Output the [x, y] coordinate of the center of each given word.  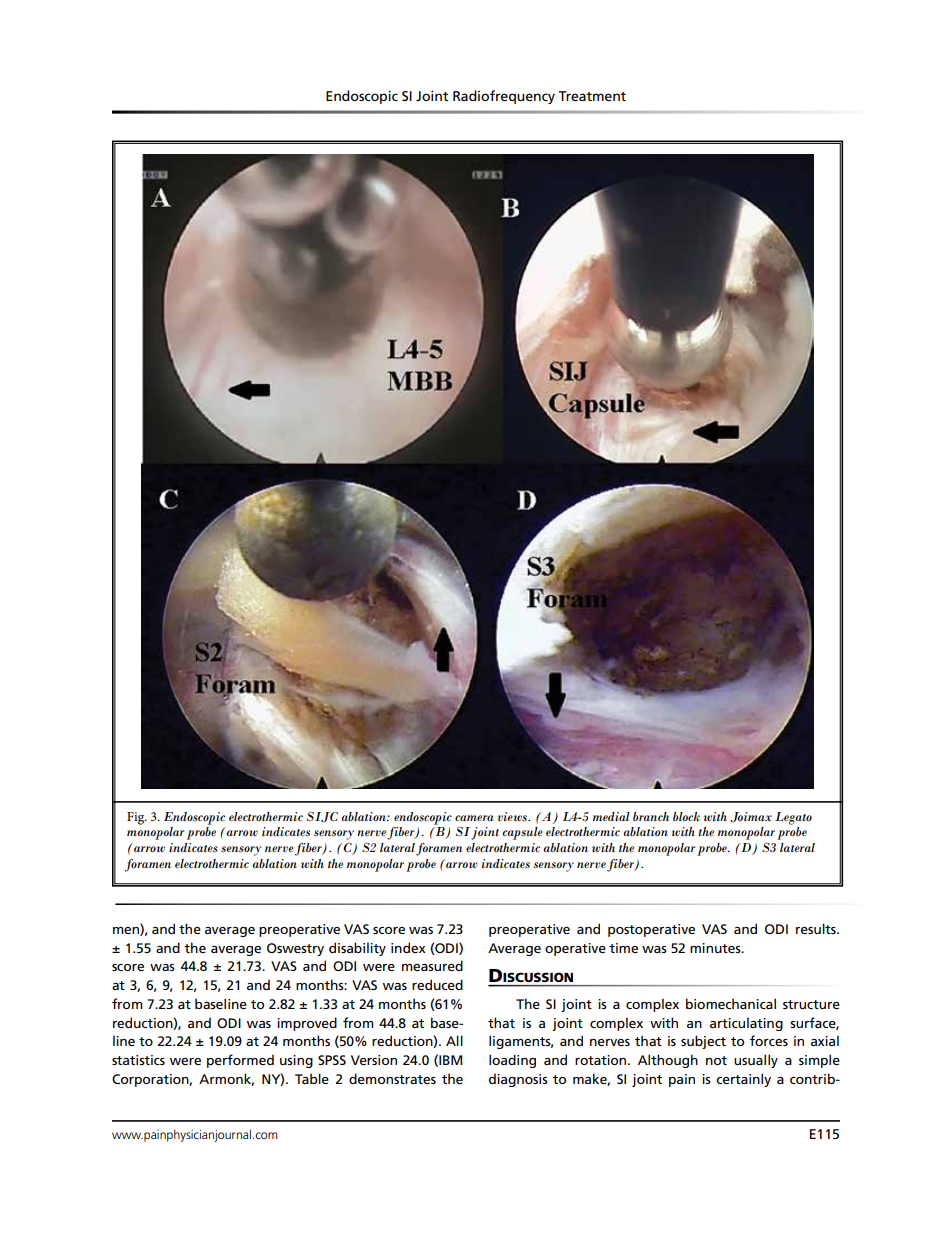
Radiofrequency [504, 97]
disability [357, 949]
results [817, 928]
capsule [522, 833]
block [686, 816]
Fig [137, 818]
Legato [793, 818]
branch [651, 816]
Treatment [592, 96]
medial [611, 816]
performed [240, 1061]
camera [474, 818]
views [513, 816]
